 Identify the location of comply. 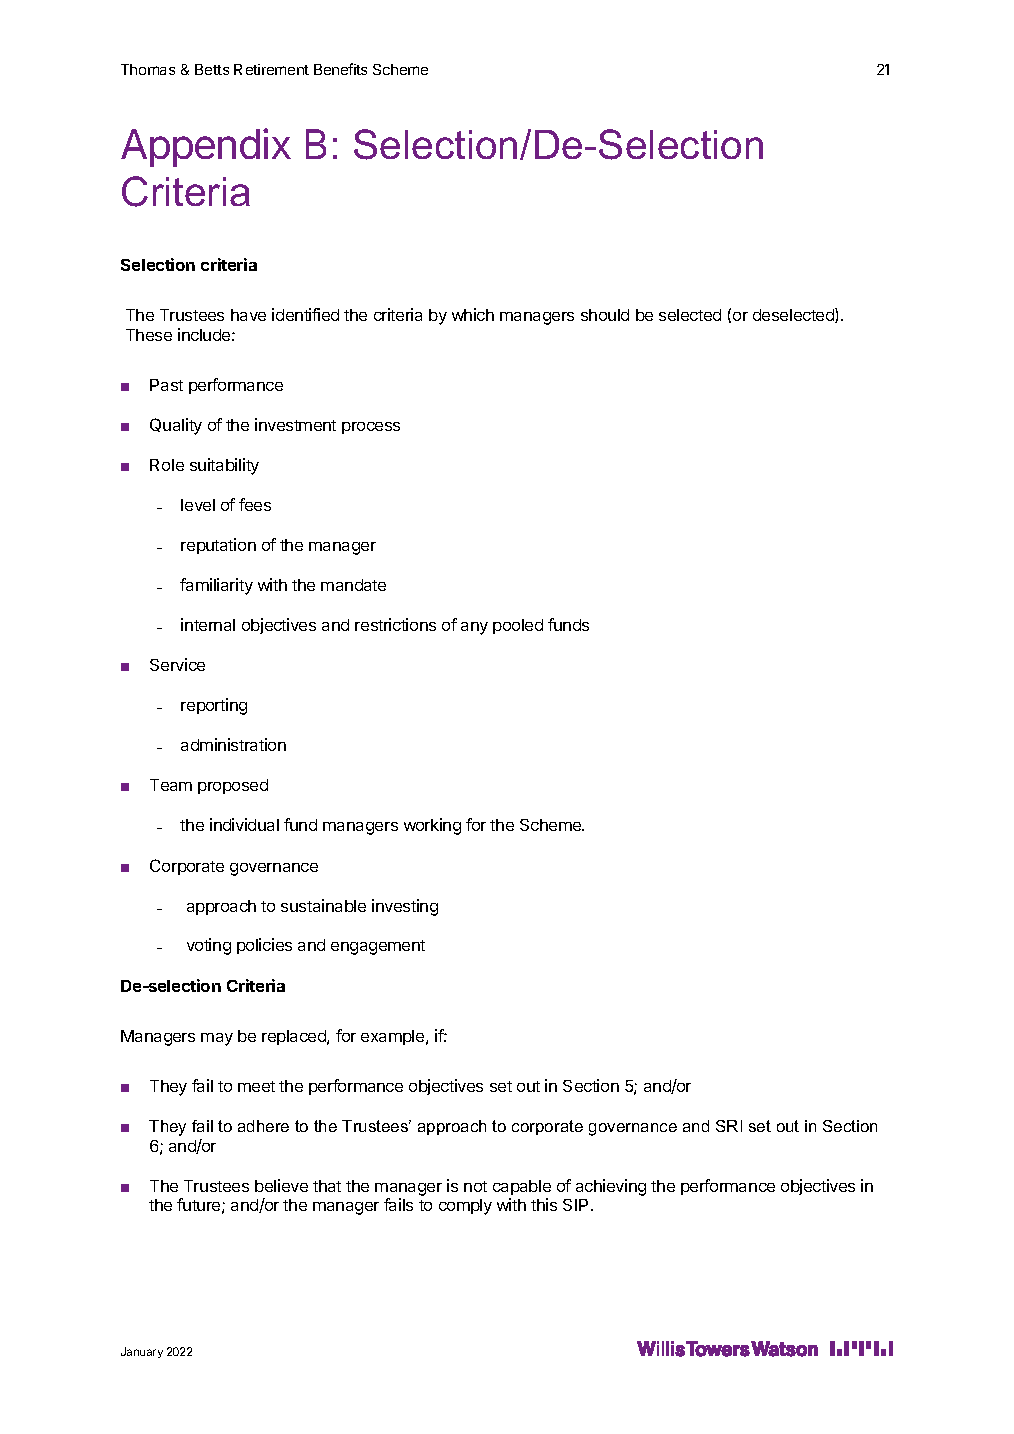
(465, 1207).
